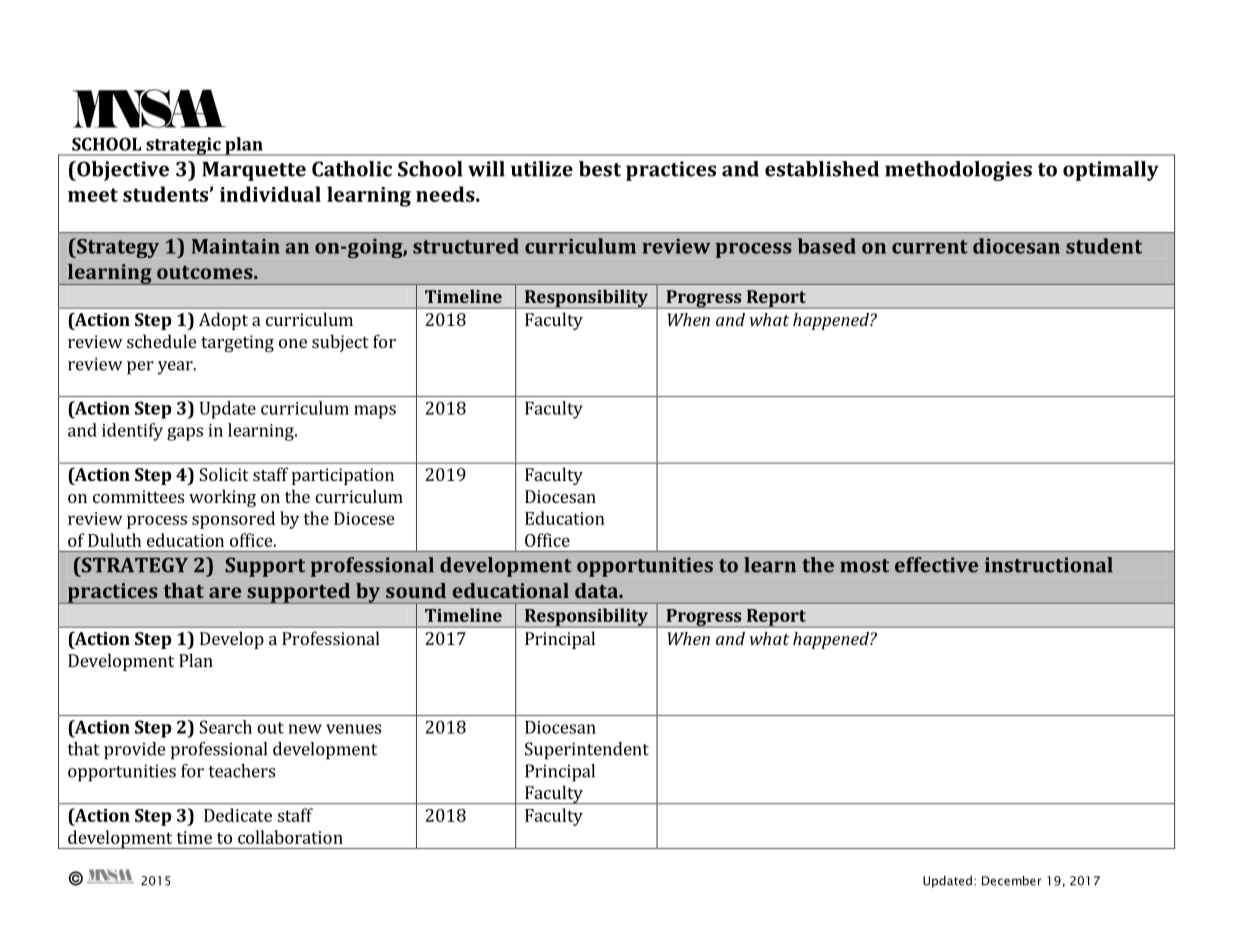 This screenshot has height=952, width=1233. What do you see at coordinates (587, 751) in the screenshot?
I see `Superintendent` at bounding box center [587, 751].
